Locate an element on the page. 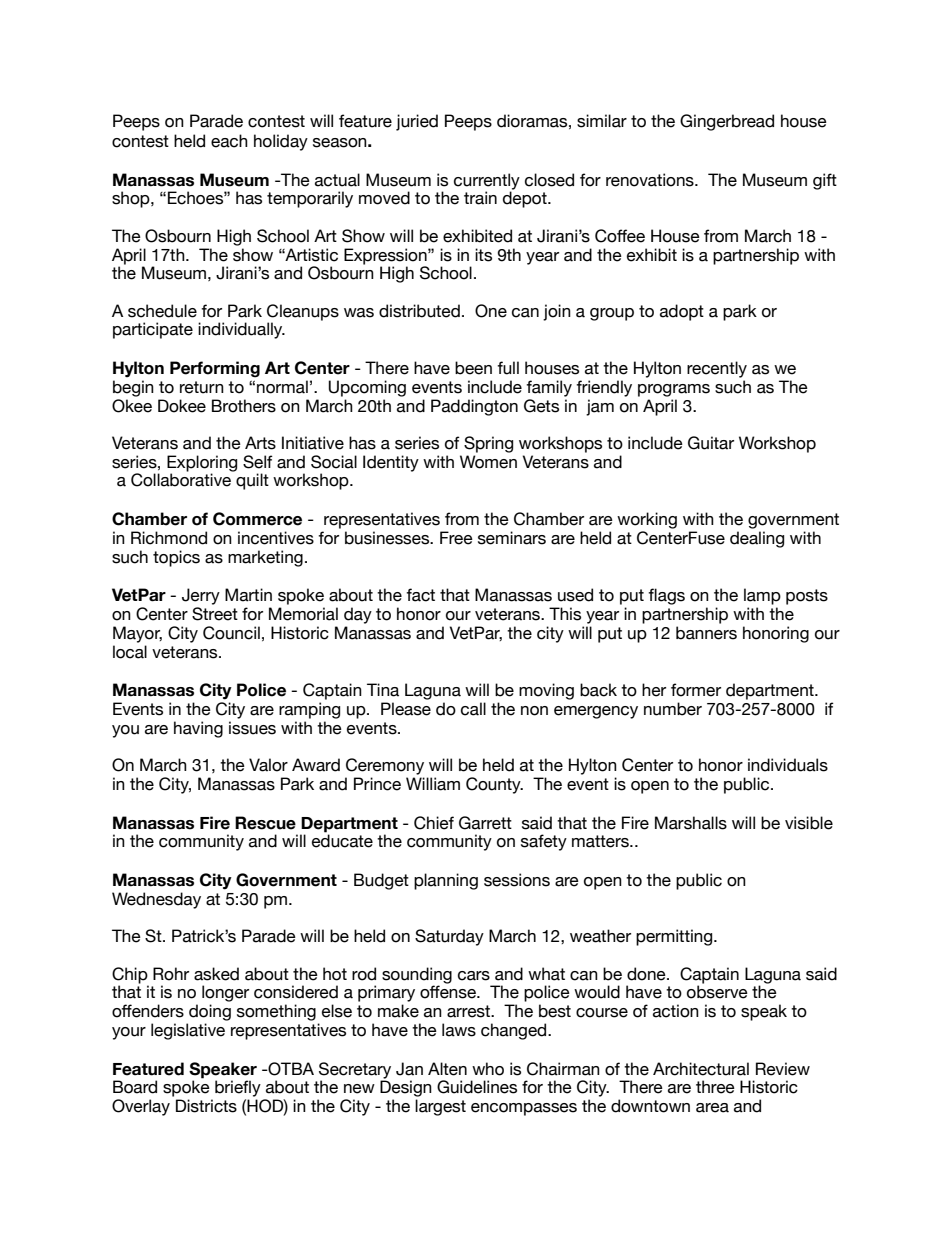  Guidelines is located at coordinates (477, 1087).
